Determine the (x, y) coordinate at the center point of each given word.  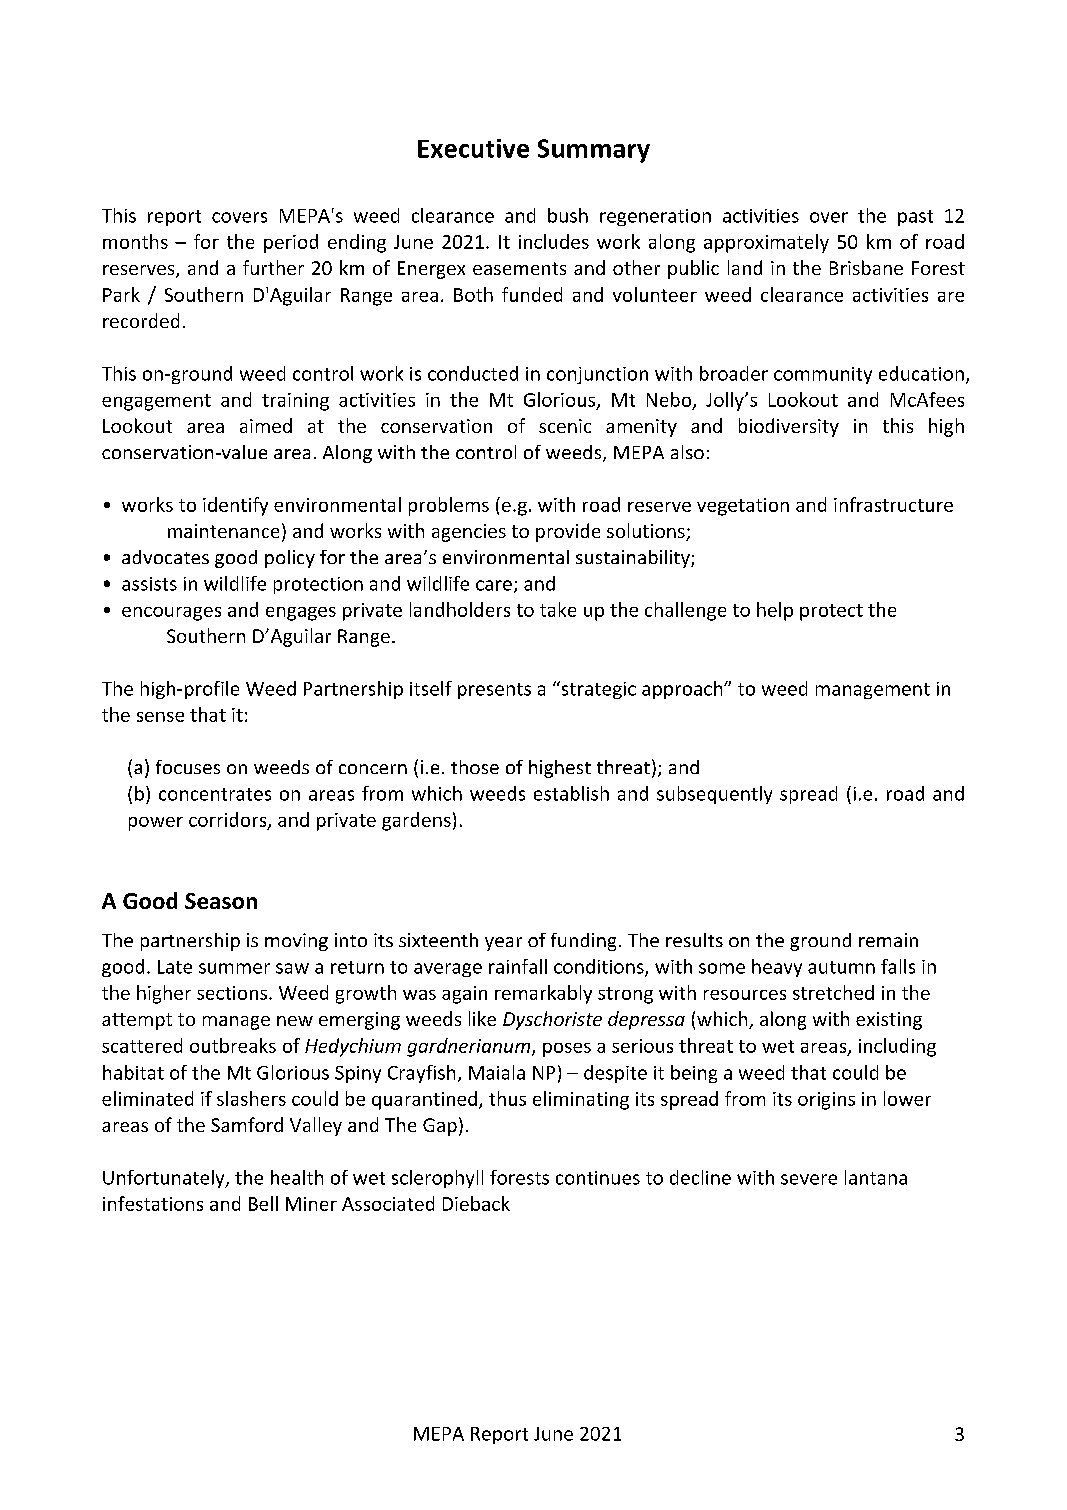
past (915, 218)
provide (568, 532)
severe (809, 1179)
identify (235, 506)
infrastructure (893, 504)
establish (571, 793)
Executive (473, 148)
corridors (229, 820)
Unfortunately (165, 1179)
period (291, 243)
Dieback (476, 1203)
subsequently (714, 795)
